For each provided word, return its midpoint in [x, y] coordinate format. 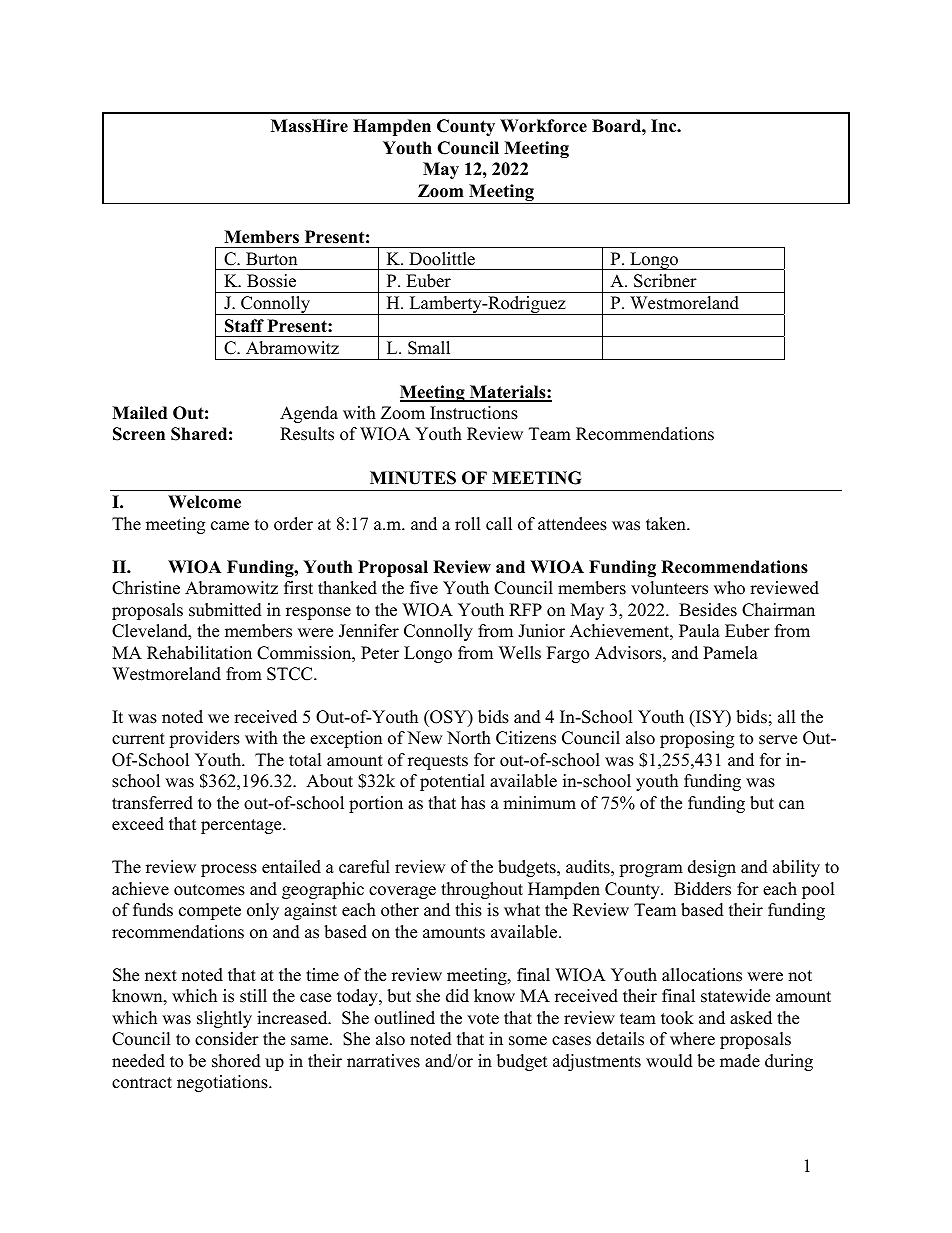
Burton [271, 259]
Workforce [543, 126]
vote [483, 1019]
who [729, 588]
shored [236, 1061]
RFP [525, 609]
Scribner [665, 281]
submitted [225, 610]
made [740, 1061]
